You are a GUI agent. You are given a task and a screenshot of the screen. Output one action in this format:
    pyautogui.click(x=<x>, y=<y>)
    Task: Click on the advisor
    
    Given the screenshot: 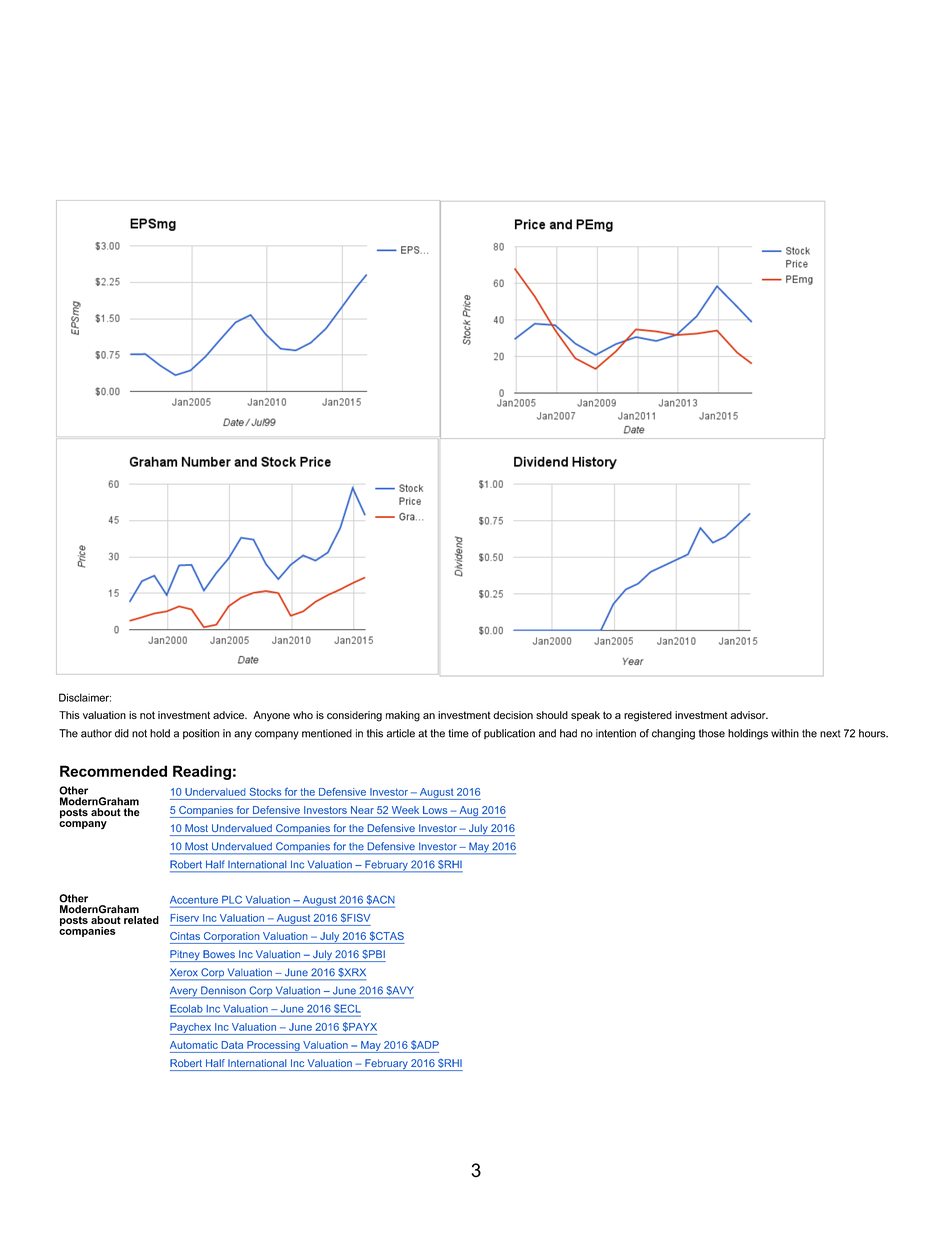 What is the action you would take?
    pyautogui.click(x=749, y=715)
